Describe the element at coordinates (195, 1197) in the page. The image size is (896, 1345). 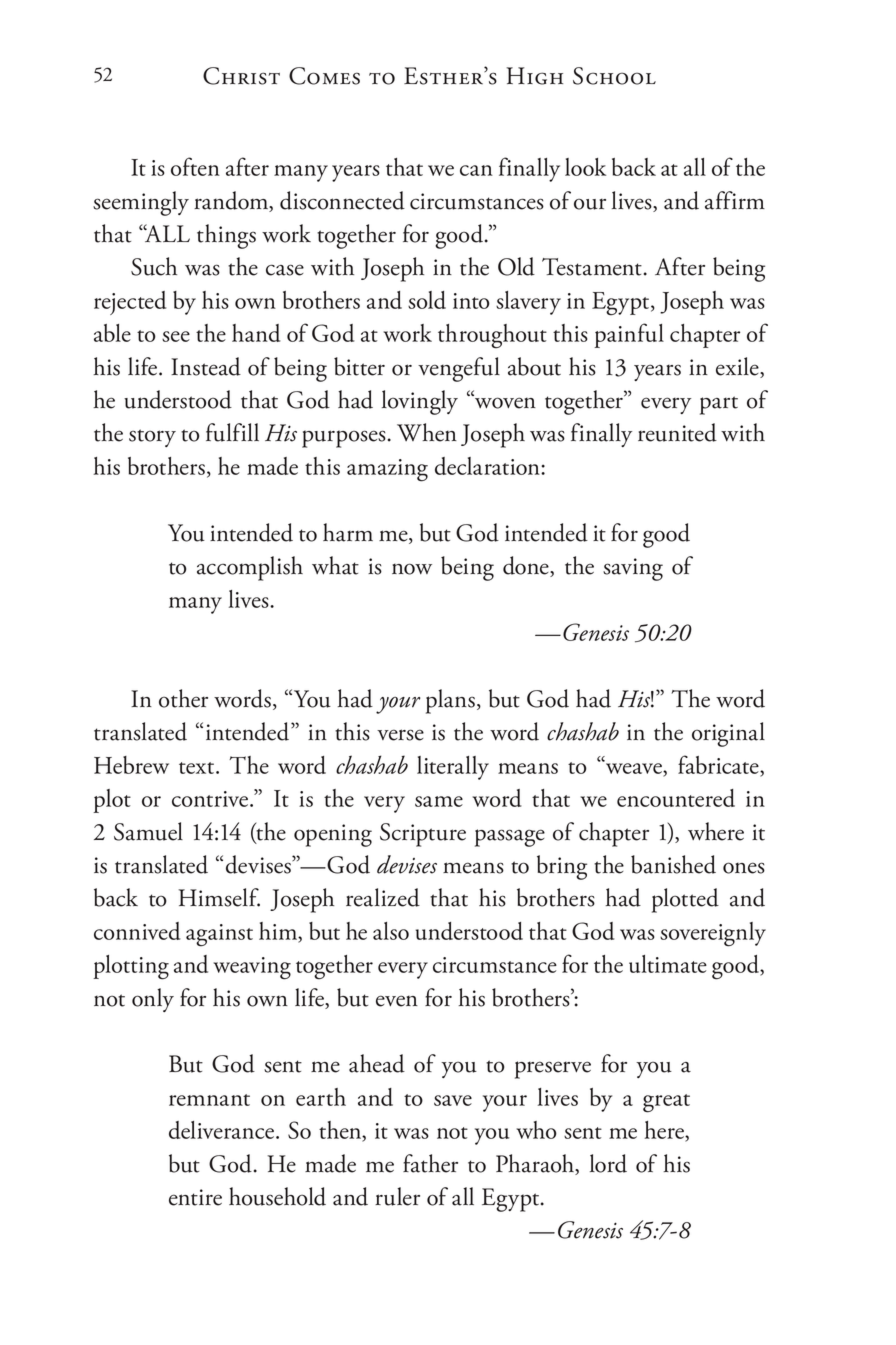
I see `entire` at that location.
